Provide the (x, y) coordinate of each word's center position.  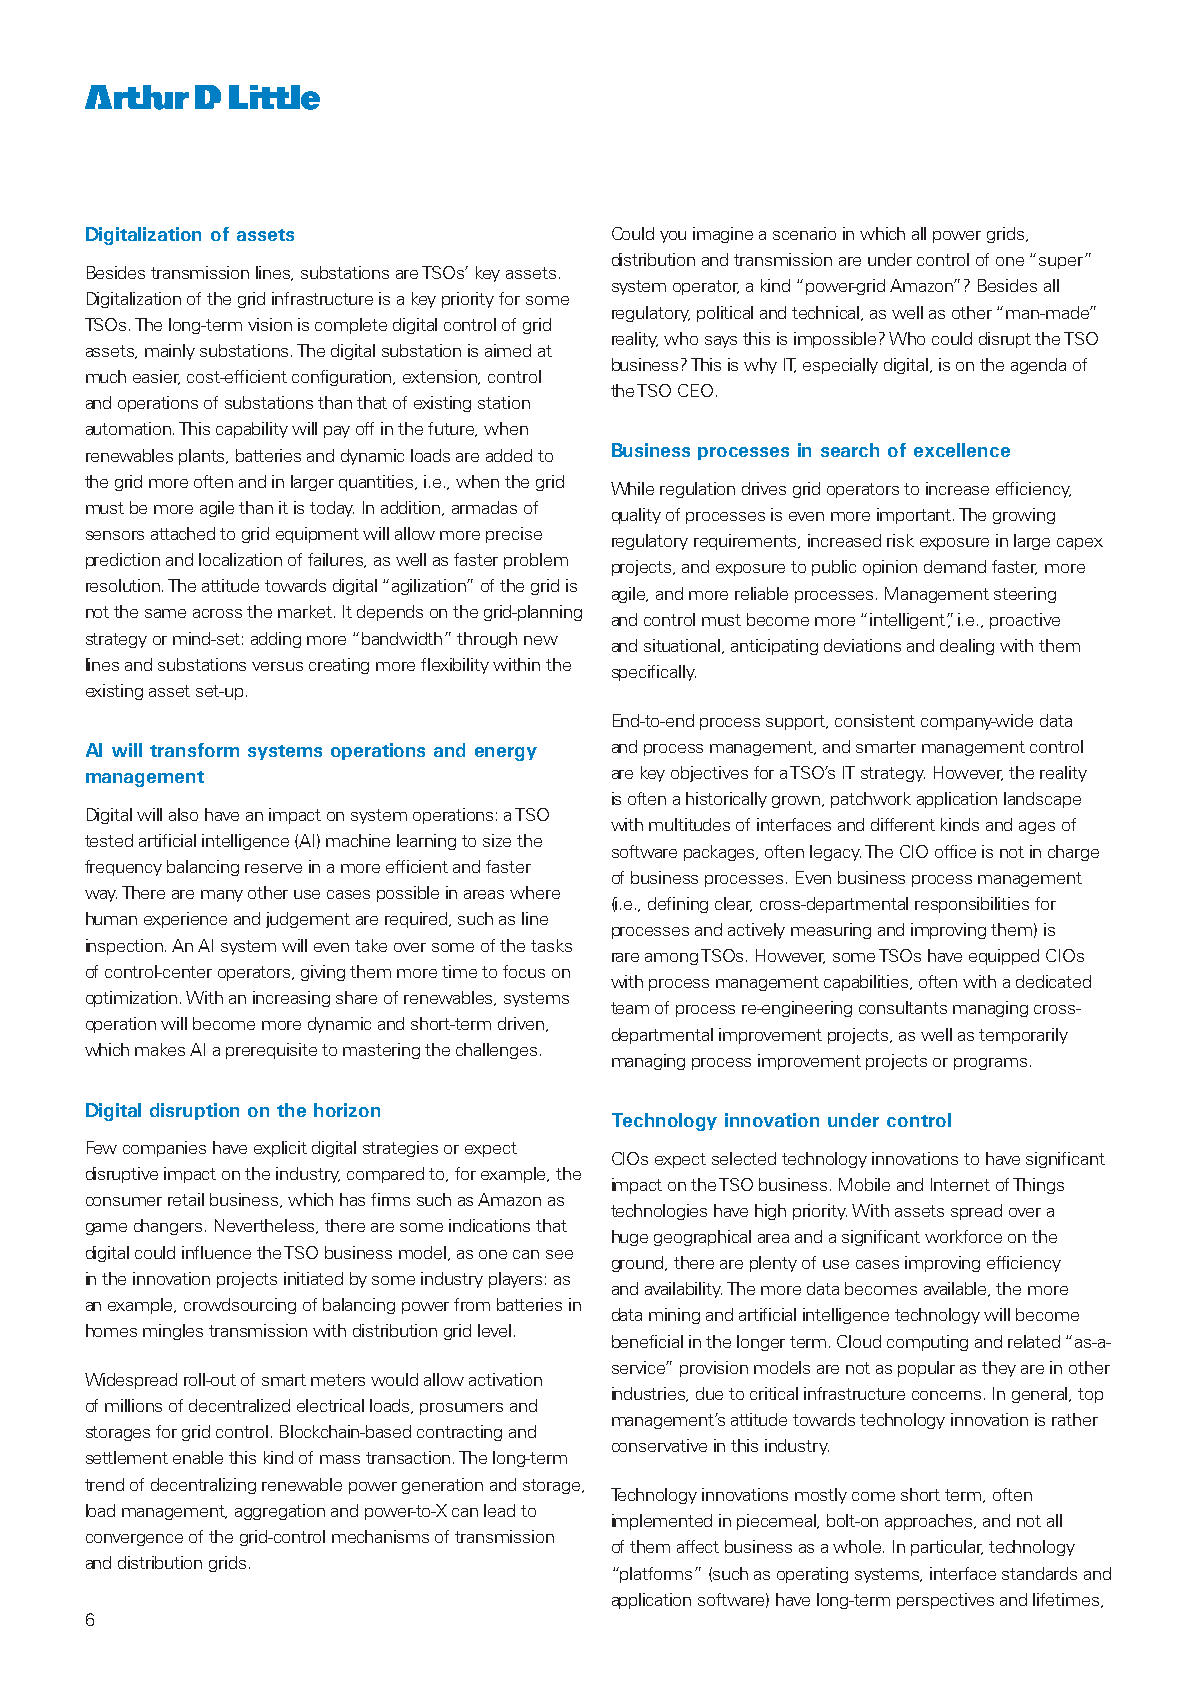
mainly (170, 352)
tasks (551, 945)
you (673, 237)
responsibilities (972, 905)
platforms (658, 1575)
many (222, 896)
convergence (134, 1540)
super (1061, 263)
